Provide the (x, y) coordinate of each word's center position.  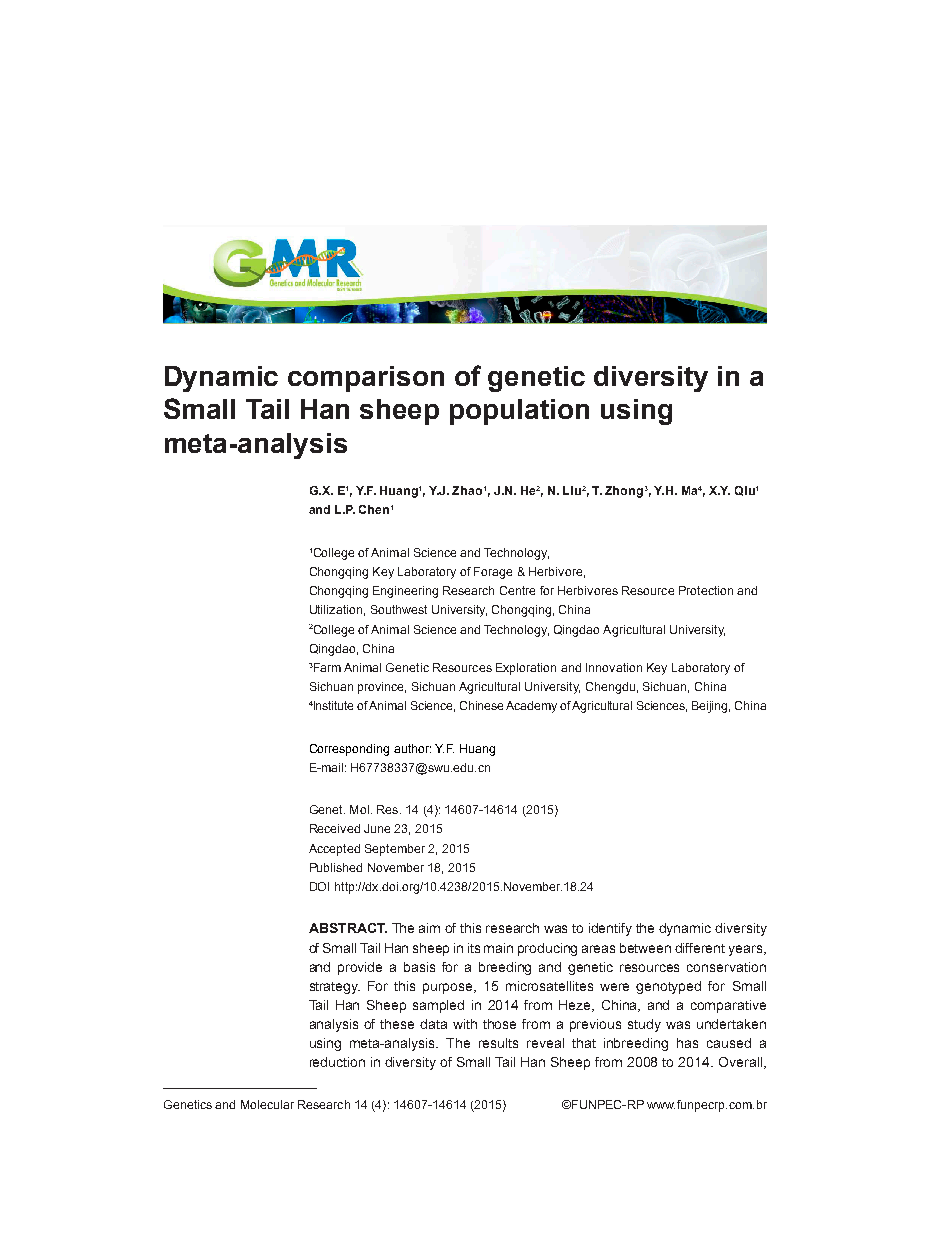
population (519, 412)
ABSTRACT (348, 928)
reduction (337, 1062)
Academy (531, 707)
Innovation (614, 667)
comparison (366, 379)
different (700, 948)
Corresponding (349, 750)
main (498, 948)
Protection (706, 590)
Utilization (336, 609)
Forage (493, 573)
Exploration (526, 669)
